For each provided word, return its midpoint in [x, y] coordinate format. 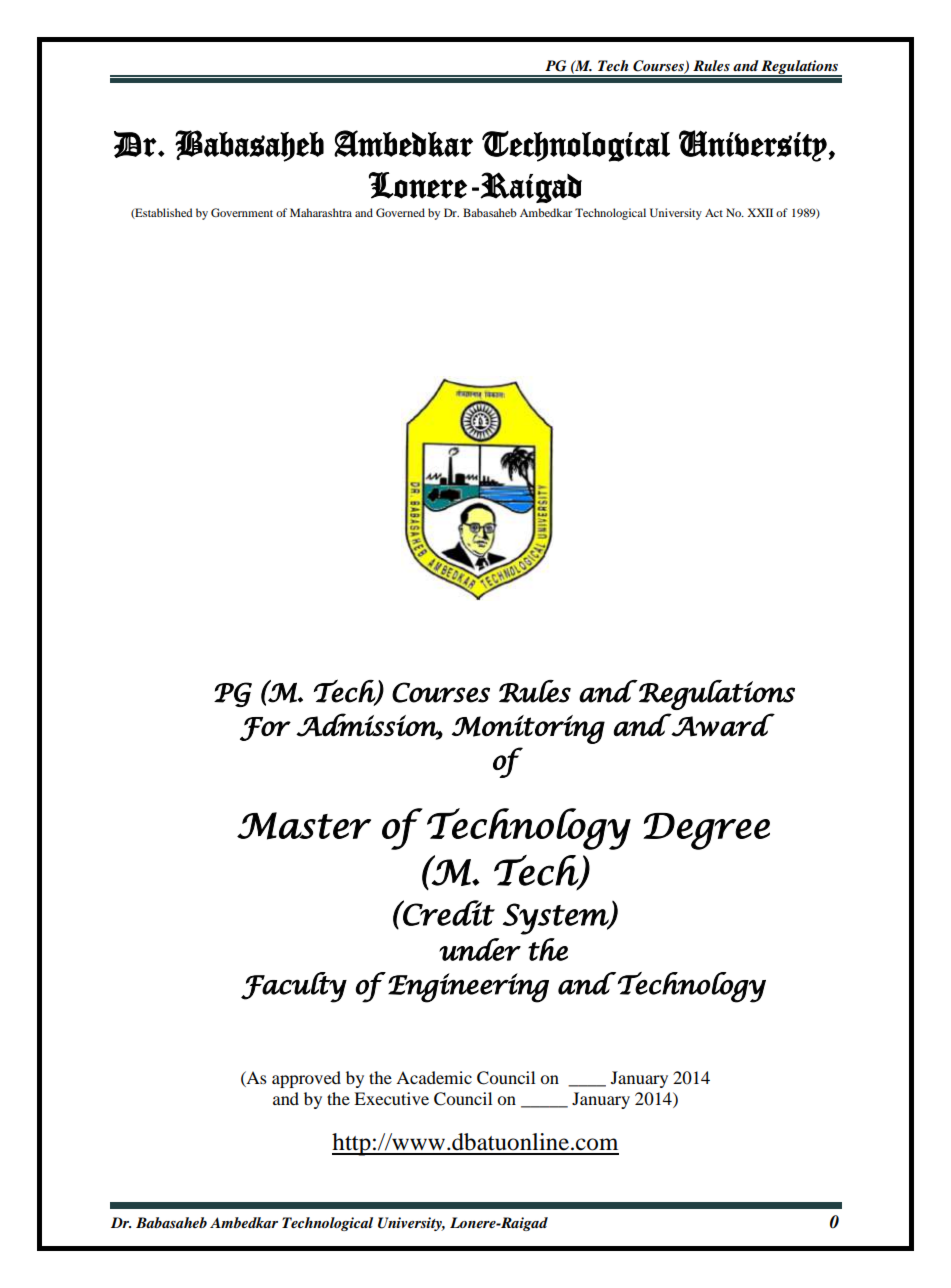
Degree [706, 831]
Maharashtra [321, 212]
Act [714, 212]
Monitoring [528, 729]
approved [306, 1079]
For [265, 729]
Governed [400, 212]
